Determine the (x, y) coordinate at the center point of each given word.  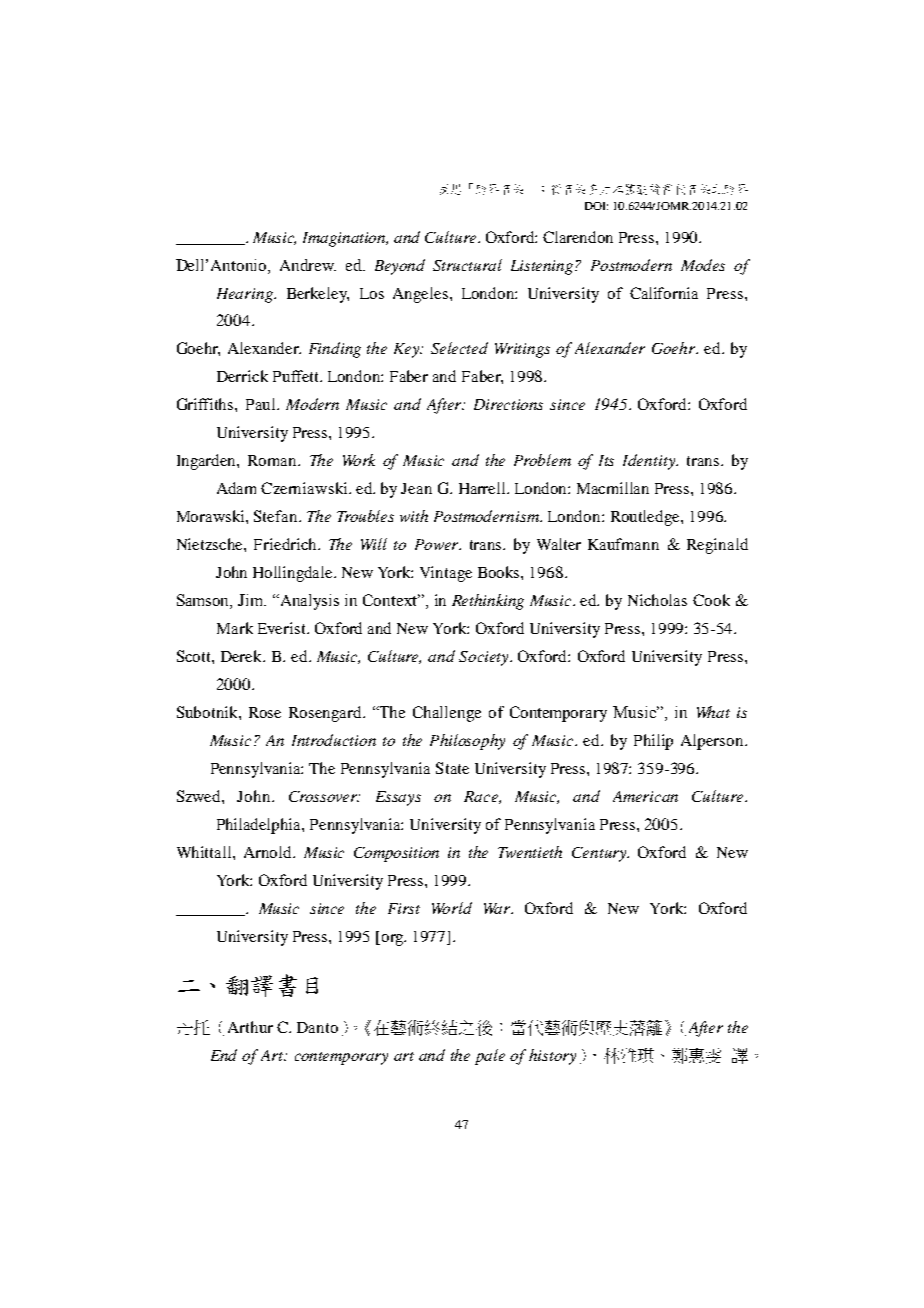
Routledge (646, 518)
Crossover (324, 796)
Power (438, 544)
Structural (467, 265)
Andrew (308, 265)
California (664, 293)
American (645, 796)
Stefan (277, 516)
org (392, 940)
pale (490, 1057)
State (452, 768)
